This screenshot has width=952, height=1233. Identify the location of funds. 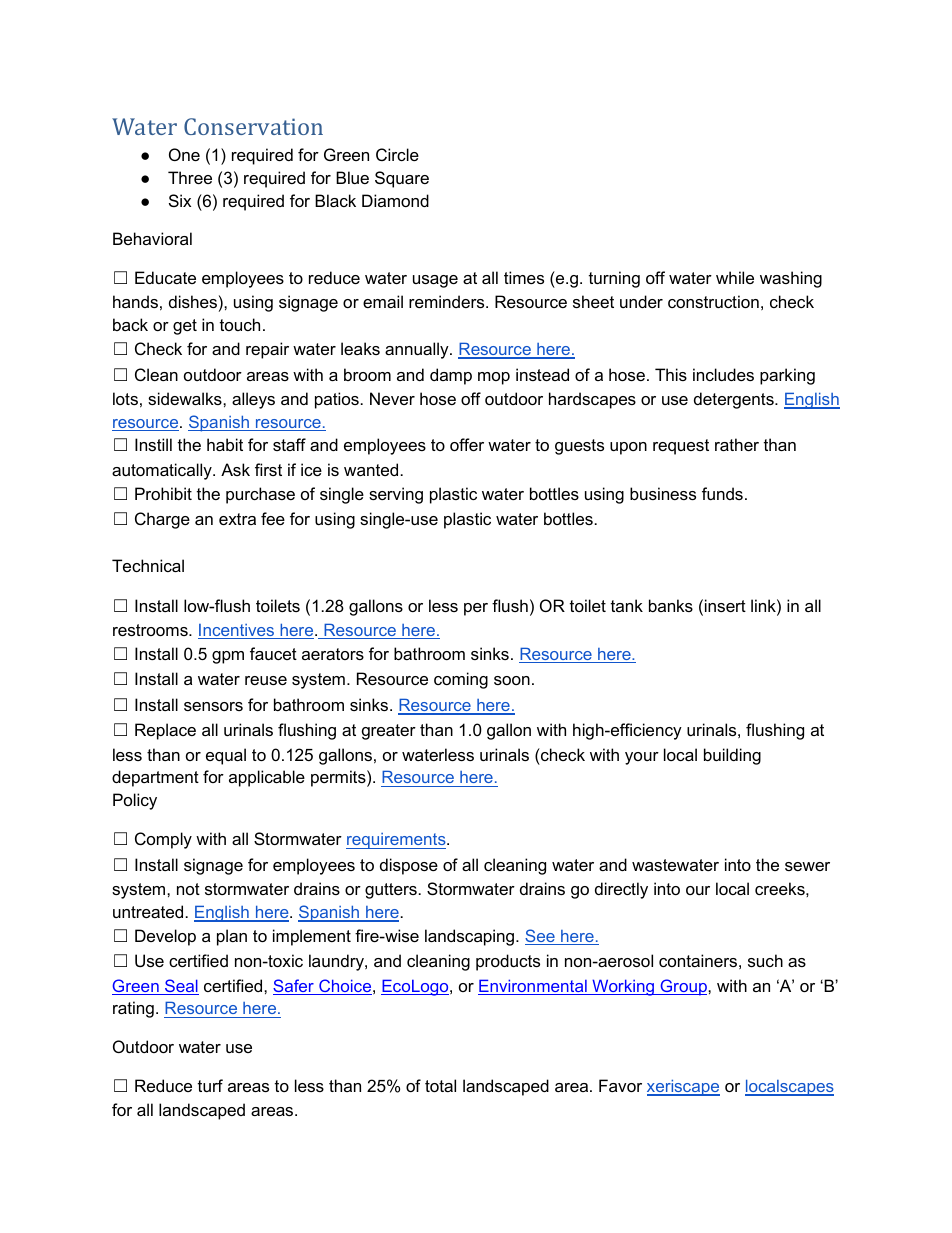
(722, 493).
